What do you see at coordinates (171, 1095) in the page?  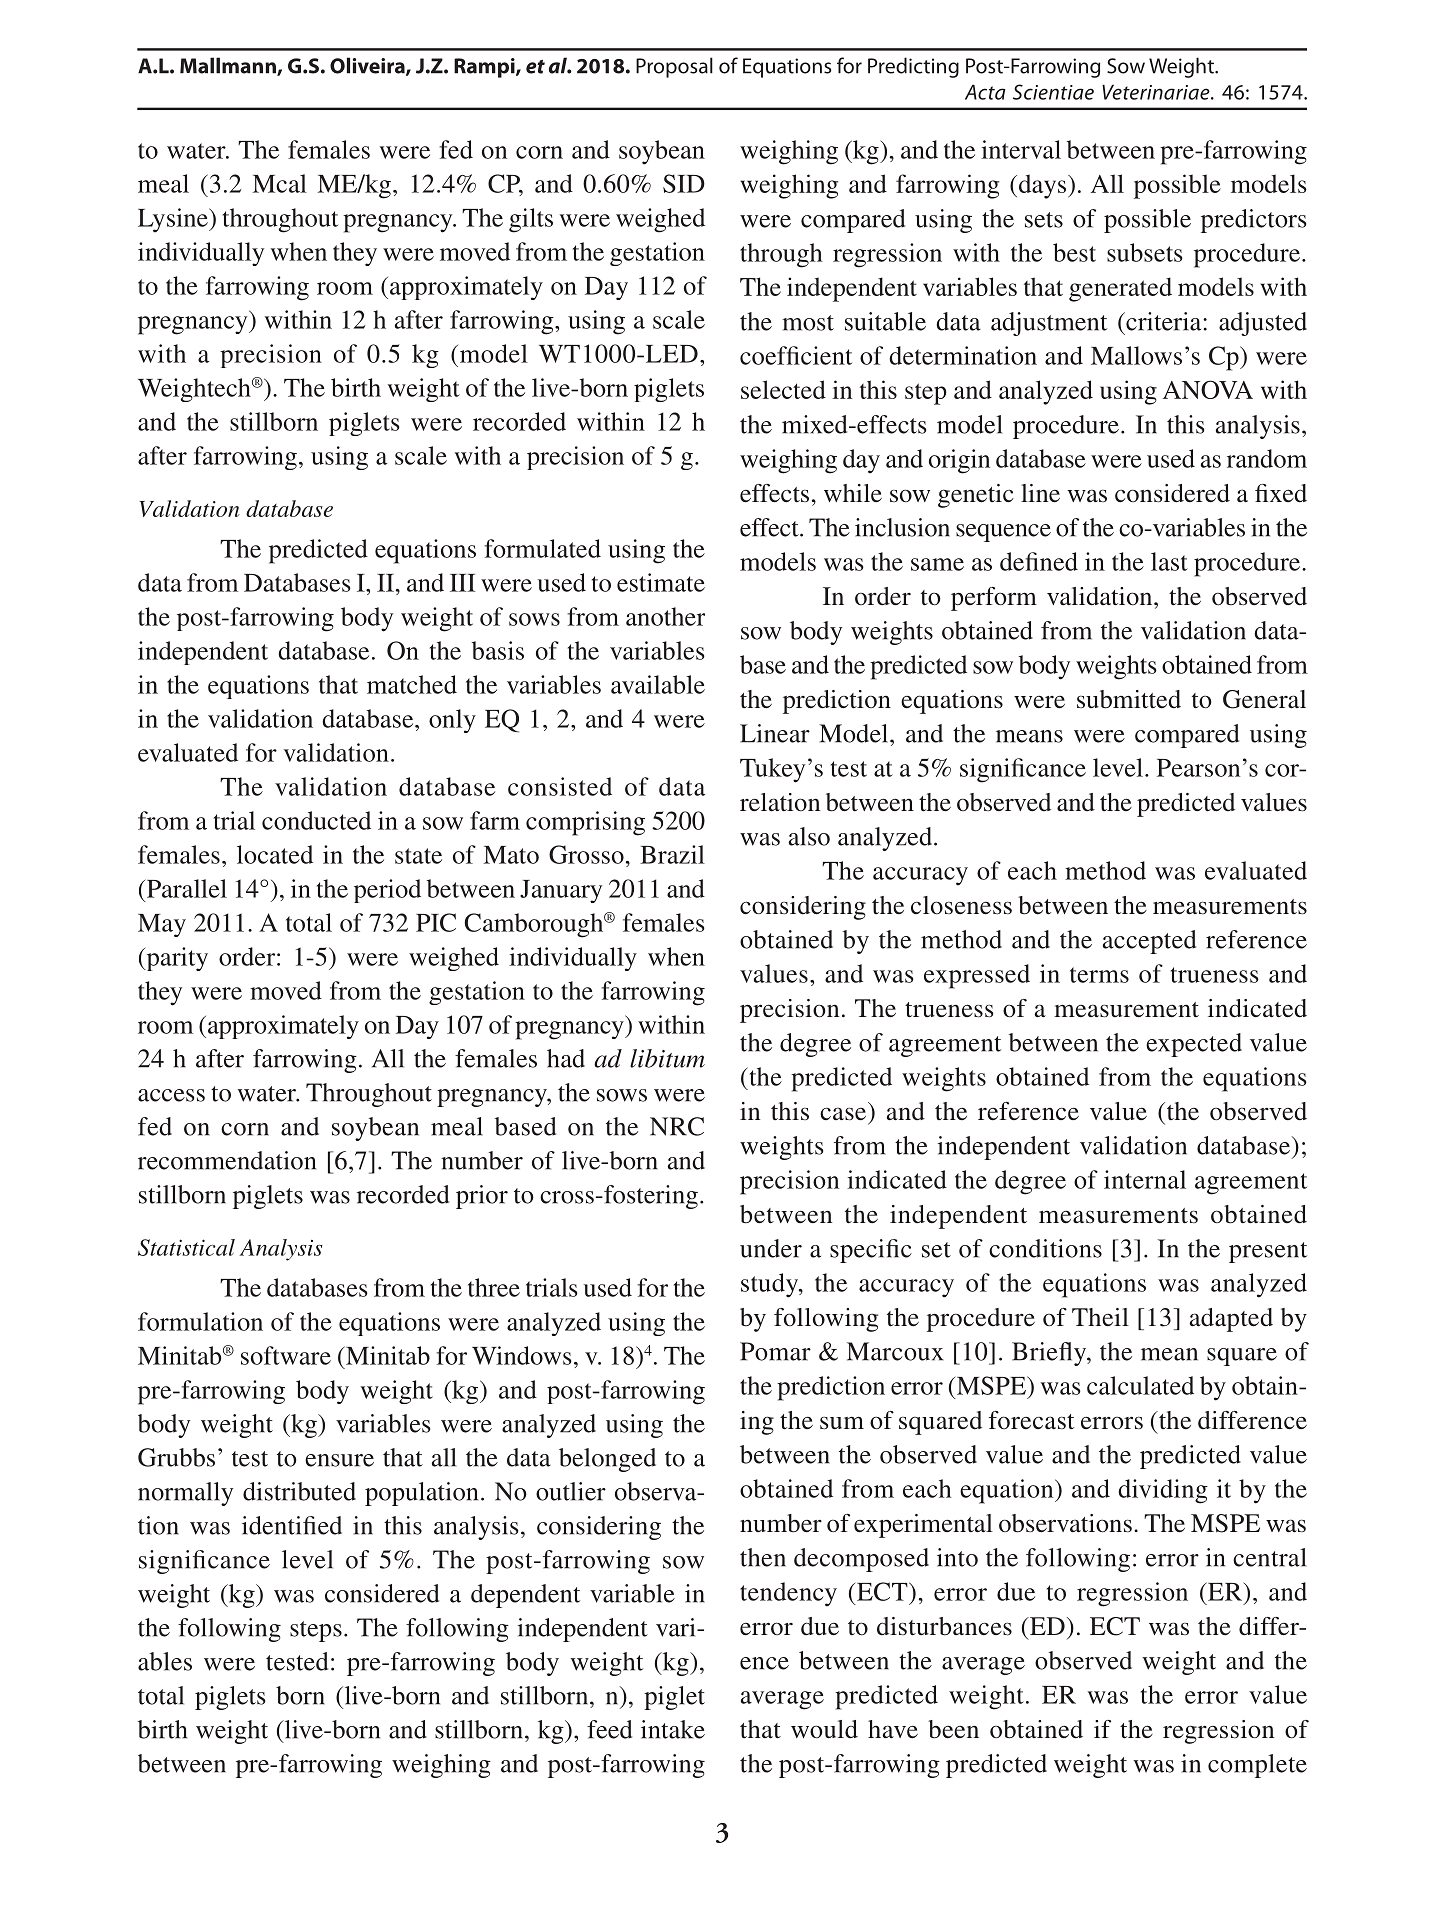 I see `access` at bounding box center [171, 1095].
